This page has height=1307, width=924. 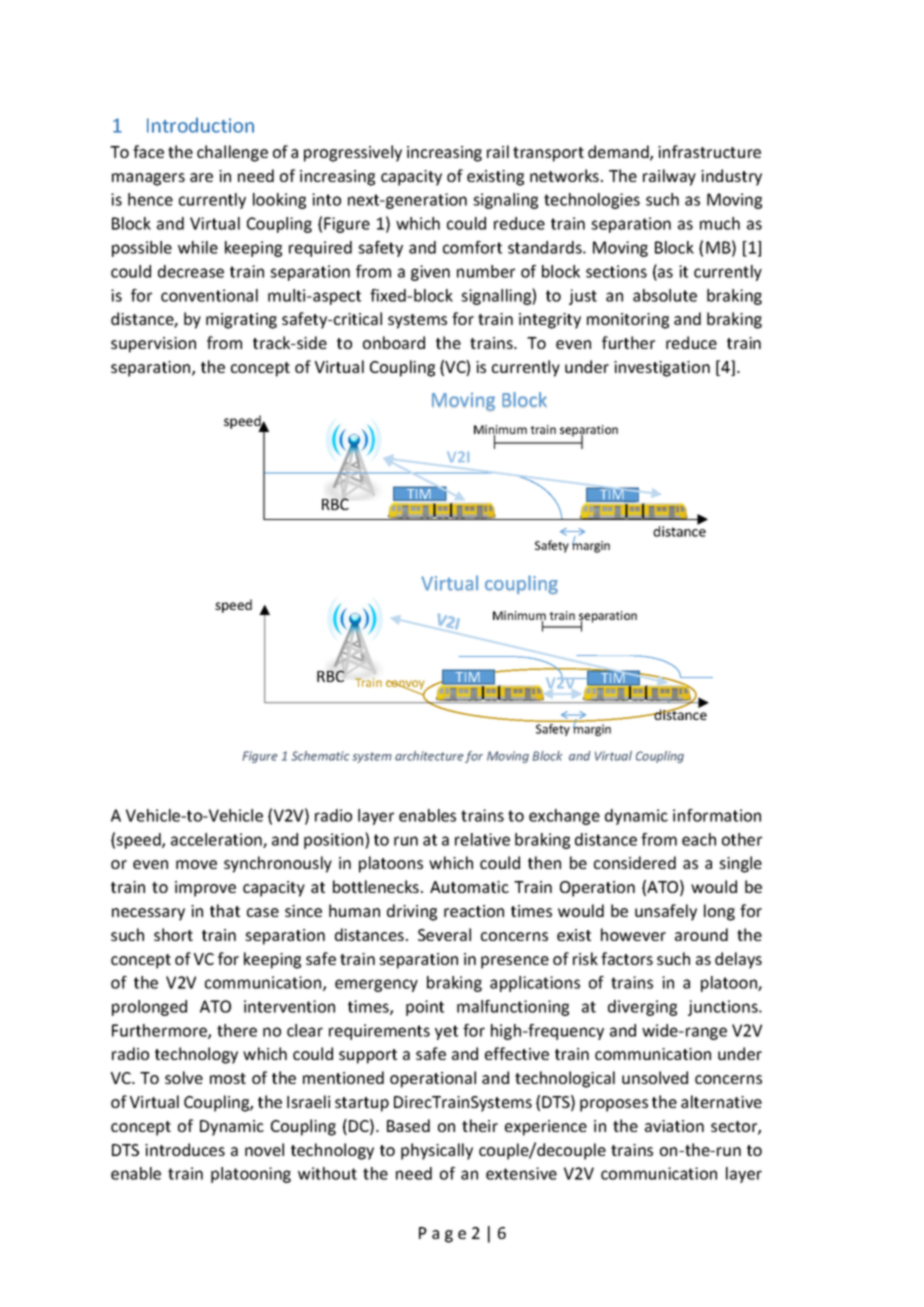 I want to click on each, so click(x=699, y=839).
